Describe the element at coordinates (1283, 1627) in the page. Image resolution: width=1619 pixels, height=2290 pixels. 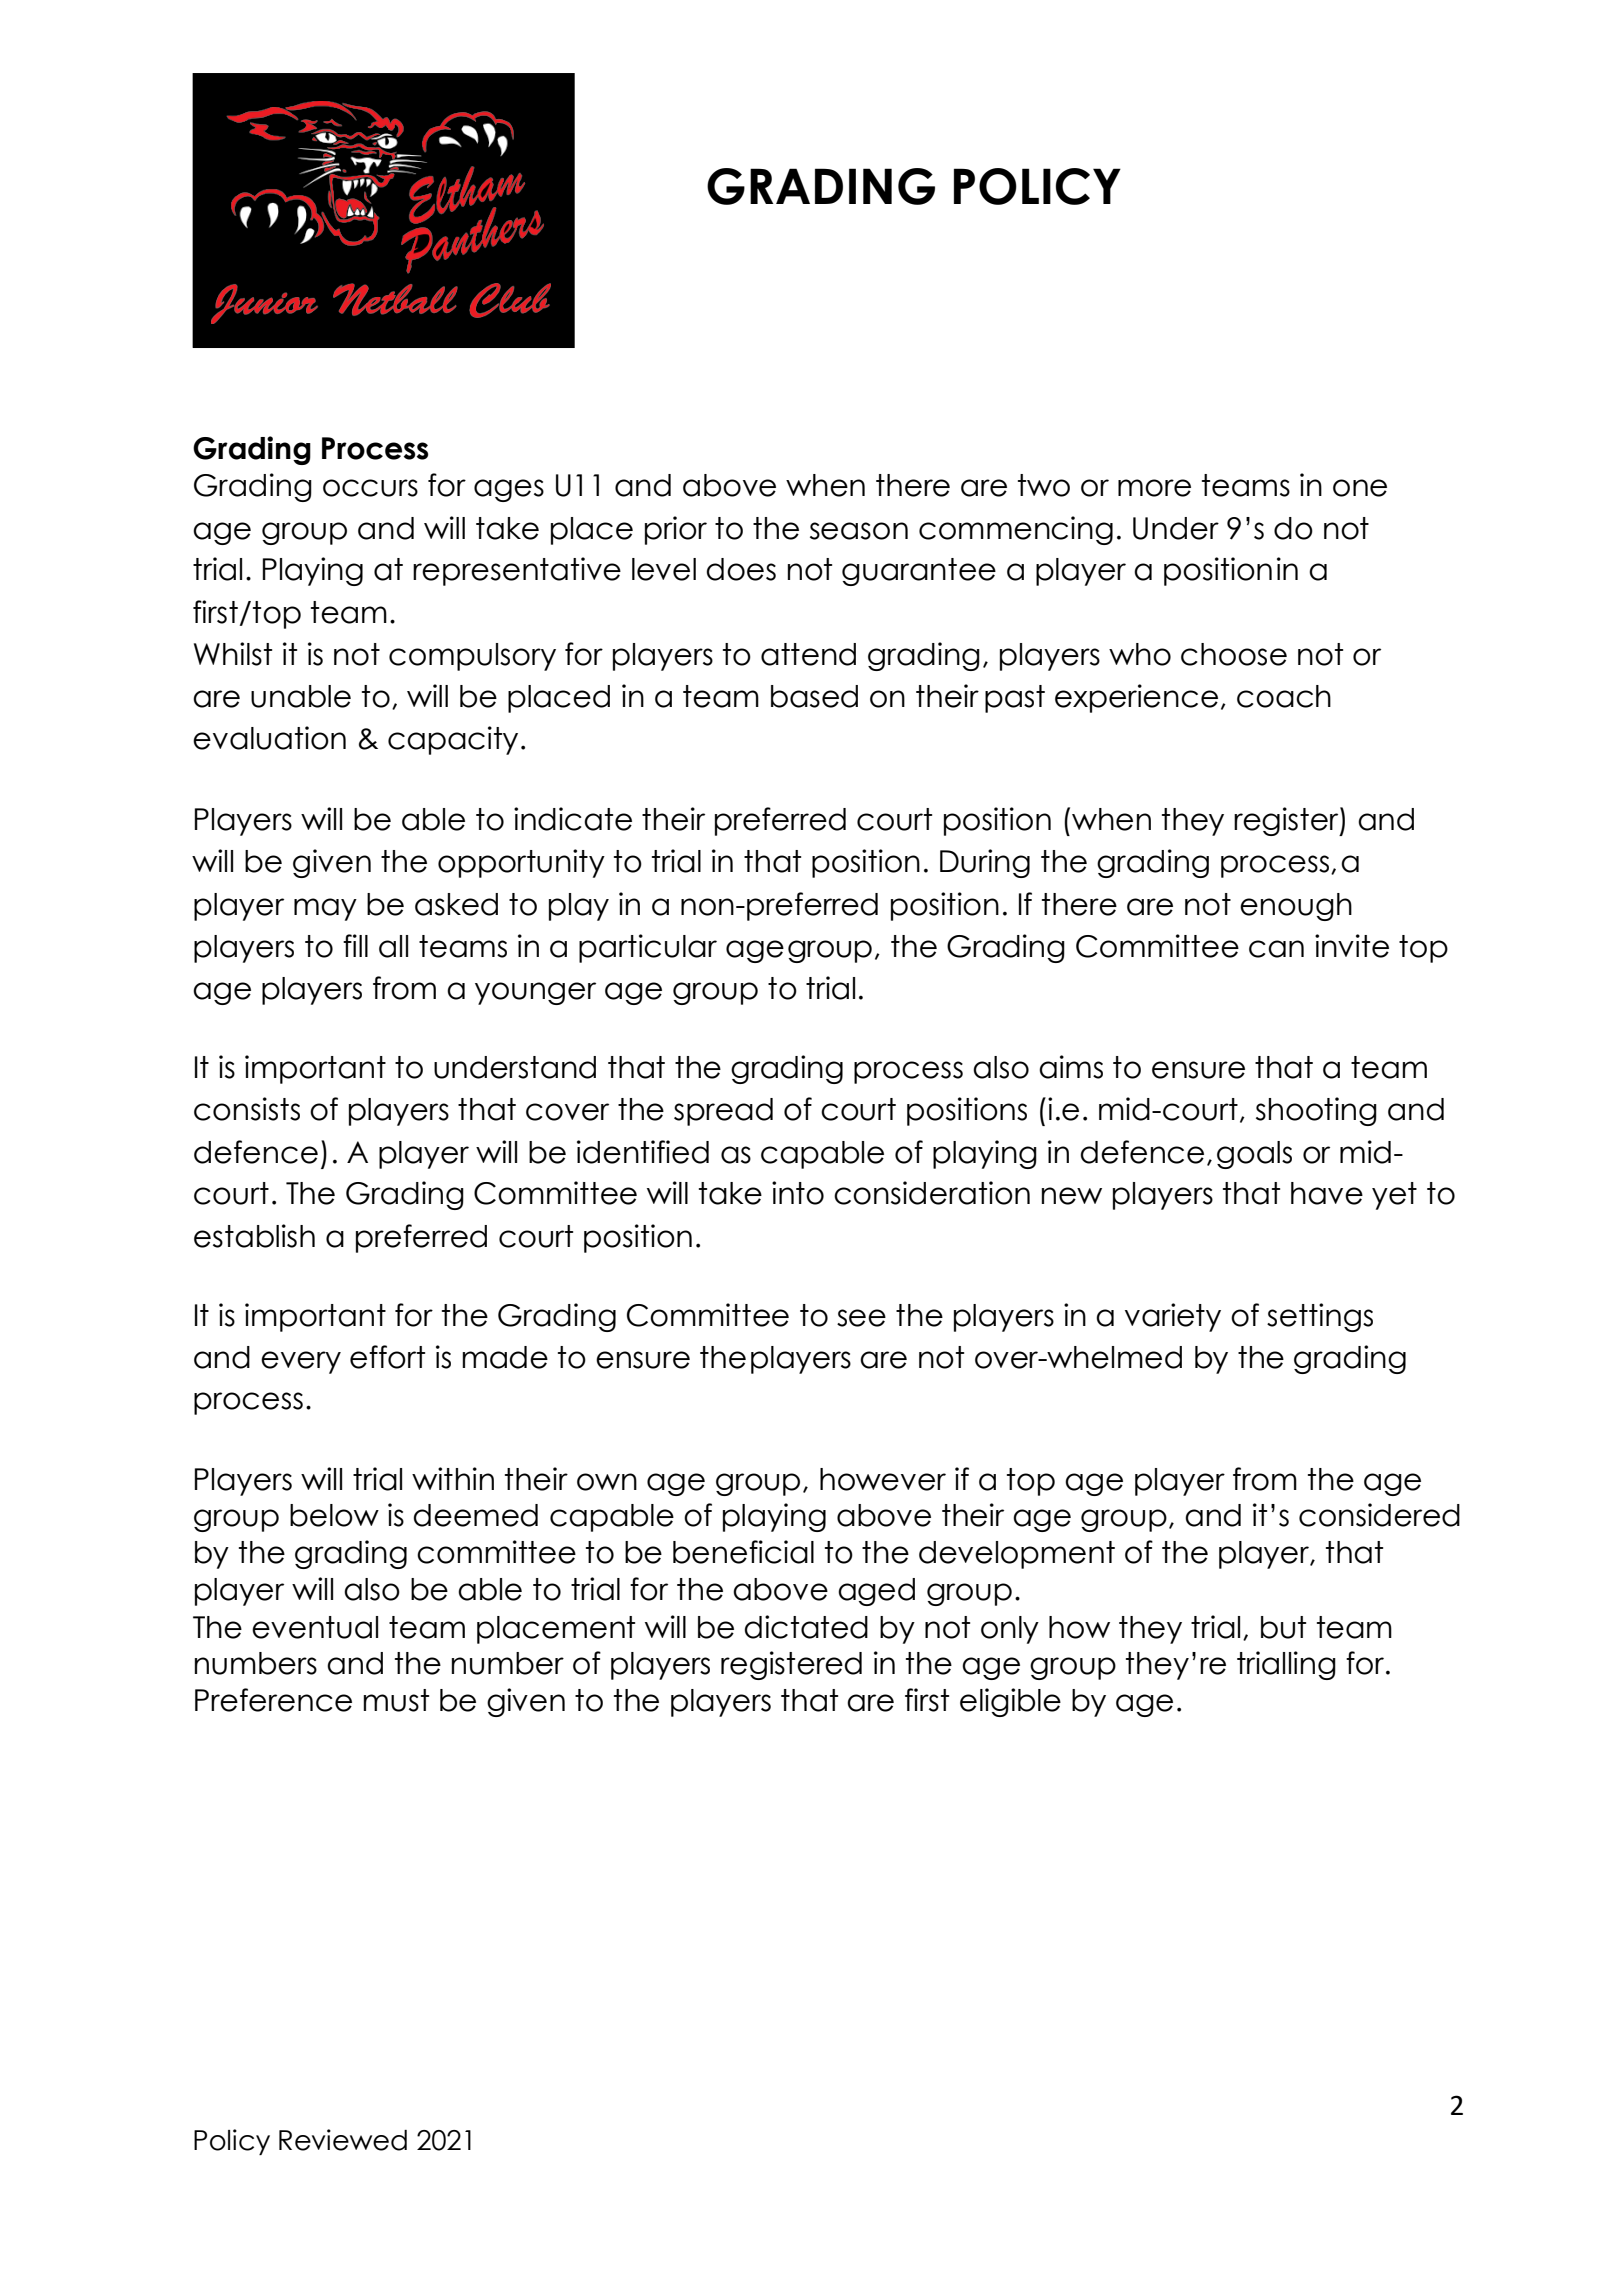
I see `but` at that location.
